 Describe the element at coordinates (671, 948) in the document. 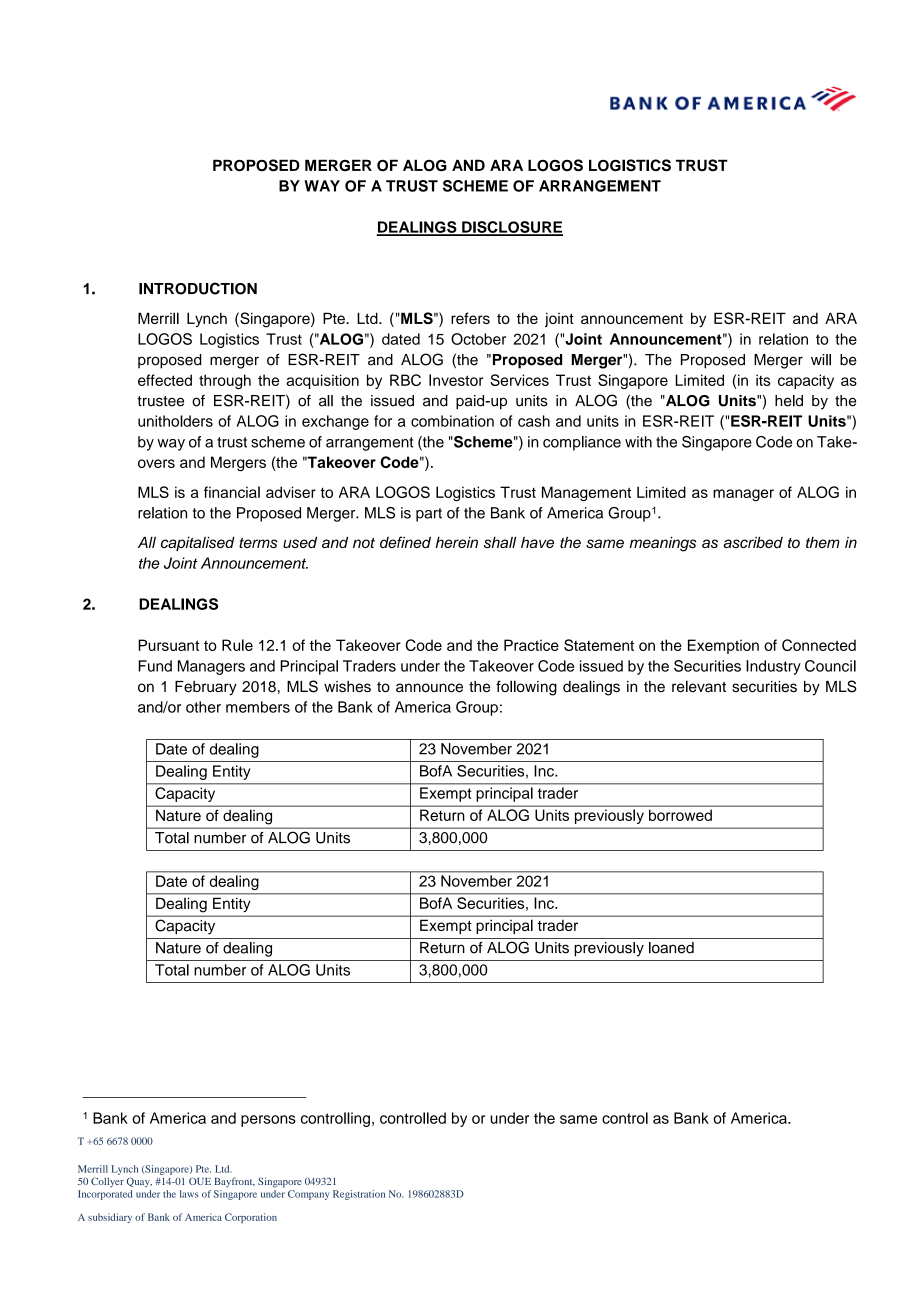

I see `loaned` at that location.
